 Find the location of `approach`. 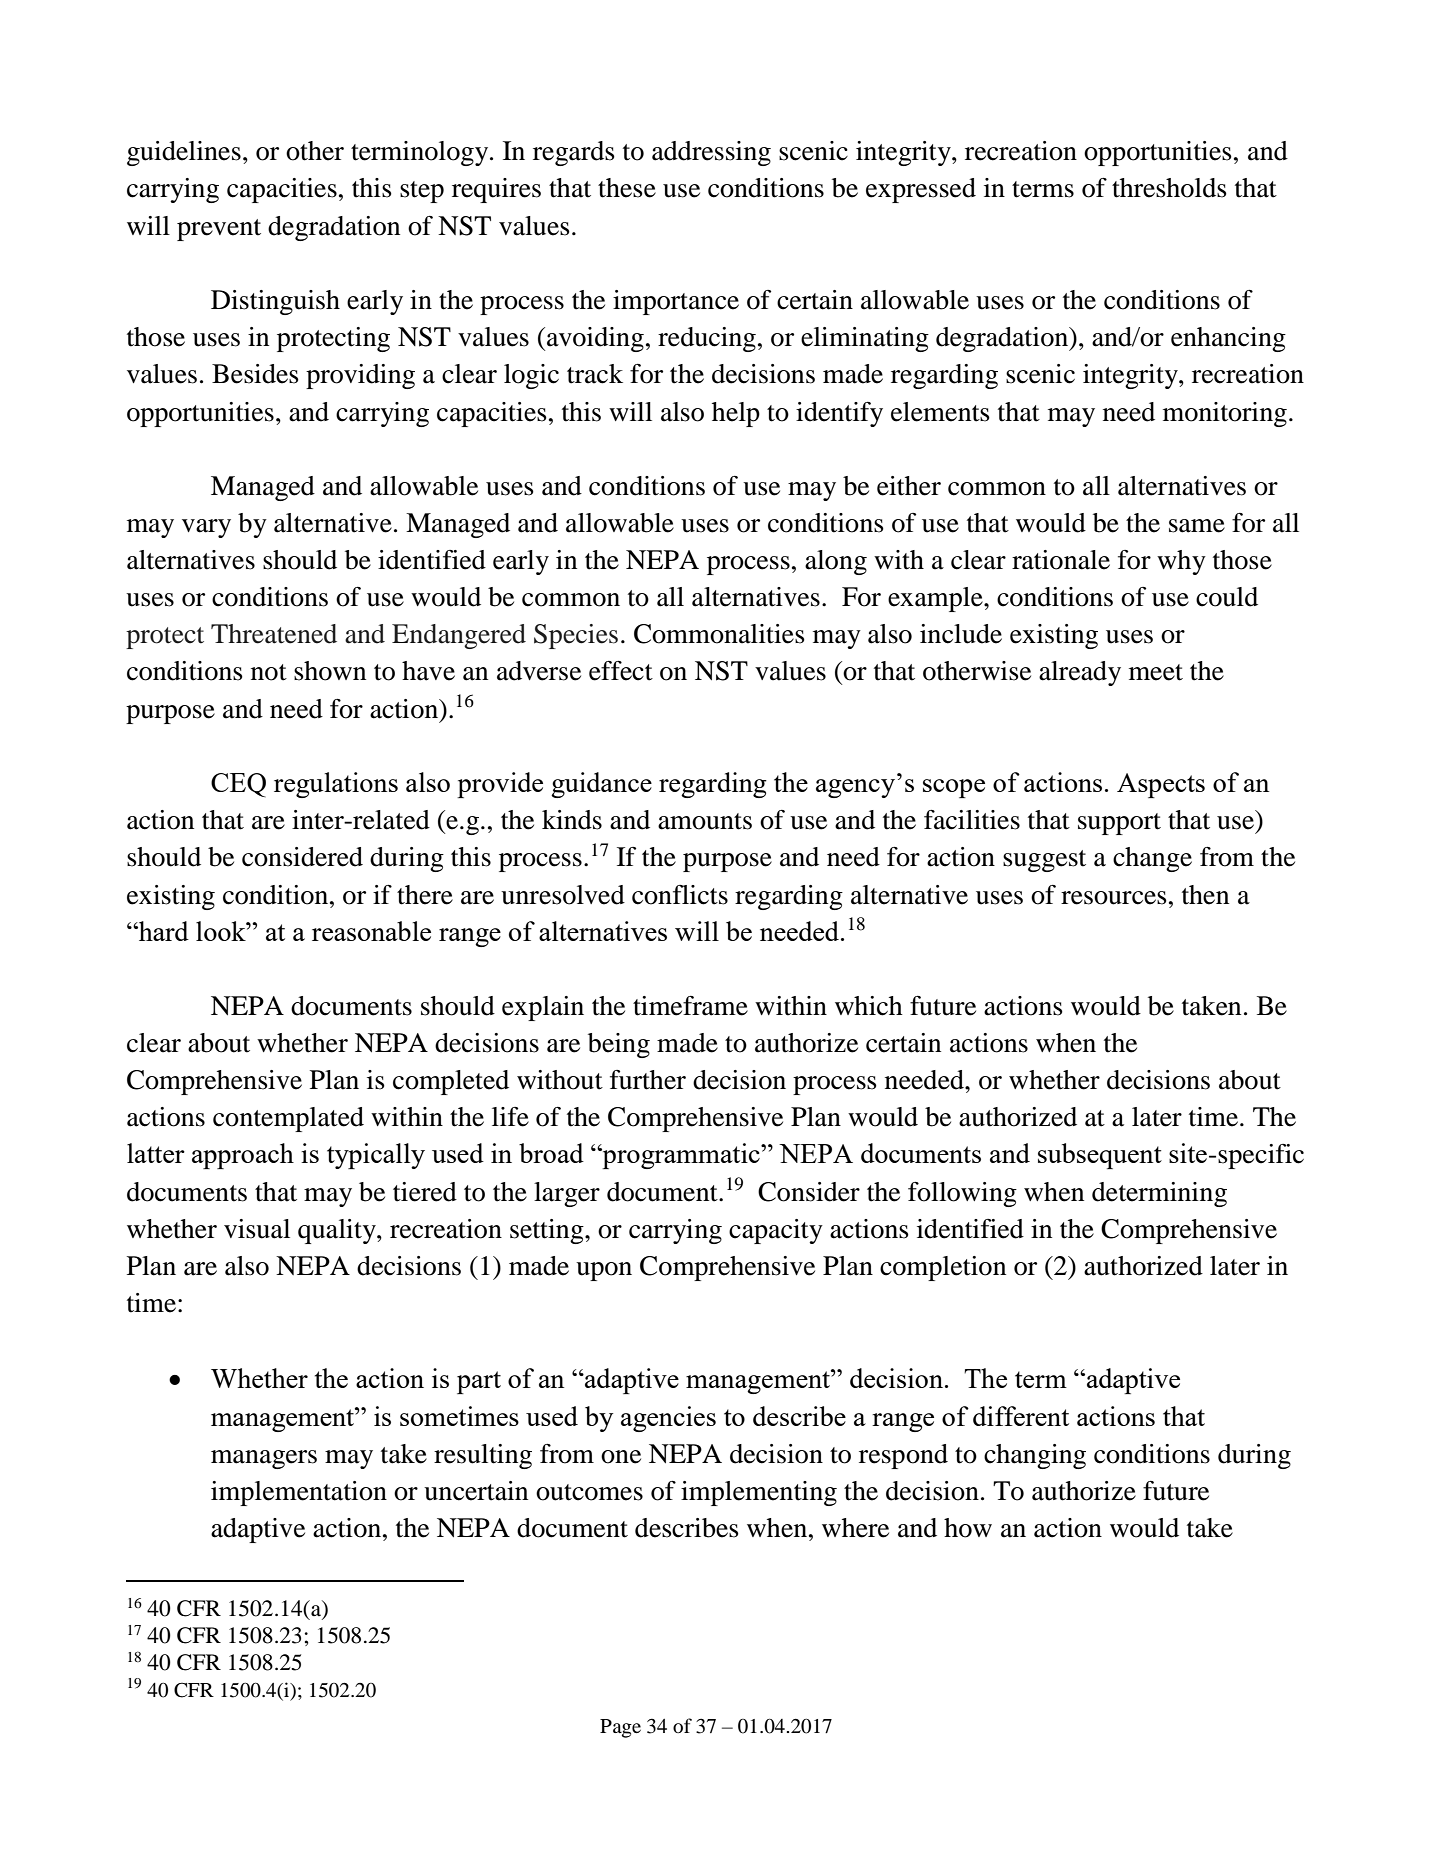

approach is located at coordinates (243, 1156).
